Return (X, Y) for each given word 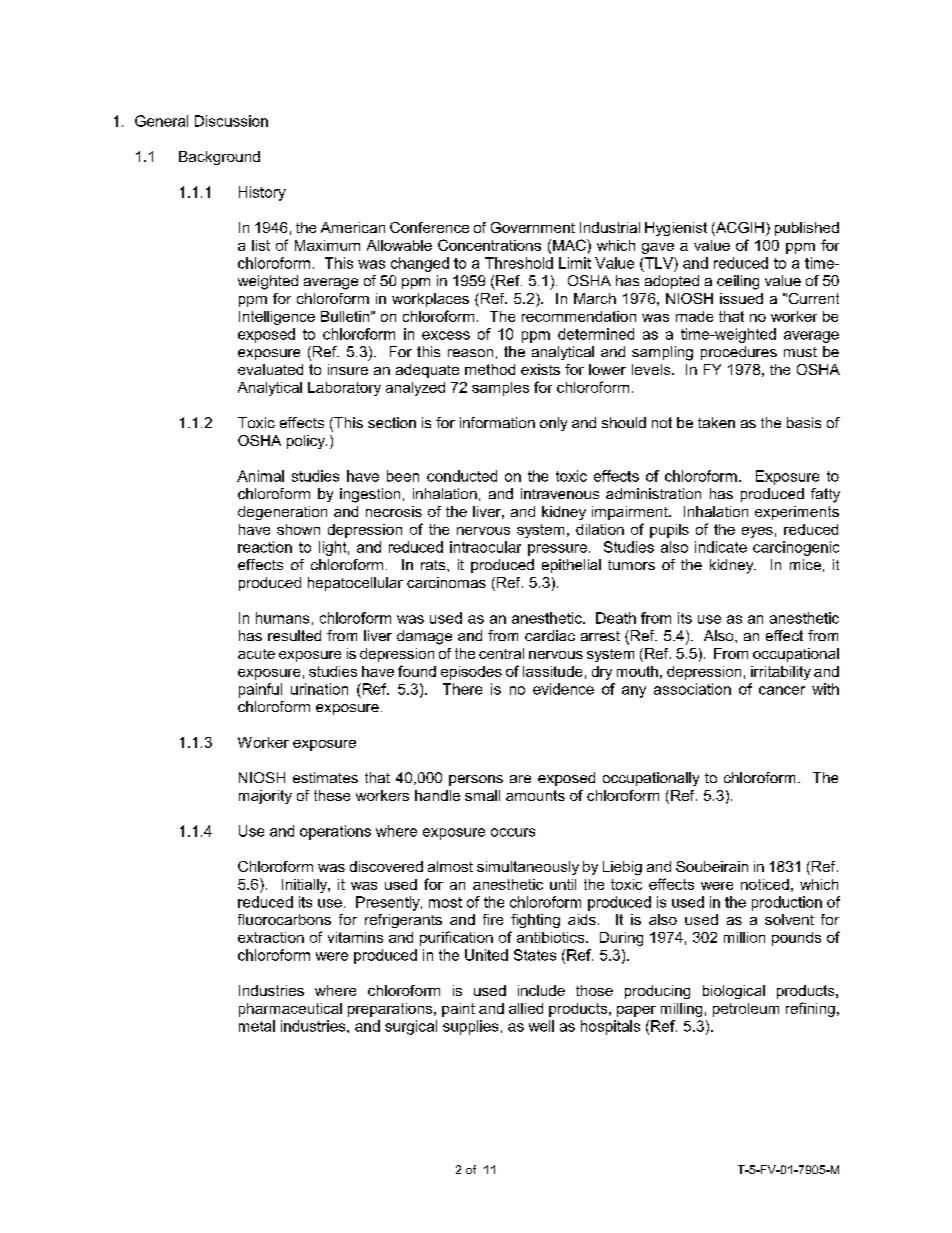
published (807, 229)
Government (533, 227)
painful (260, 690)
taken (716, 422)
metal (257, 1026)
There (462, 689)
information (497, 422)
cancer (782, 690)
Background (219, 158)
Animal (260, 476)
